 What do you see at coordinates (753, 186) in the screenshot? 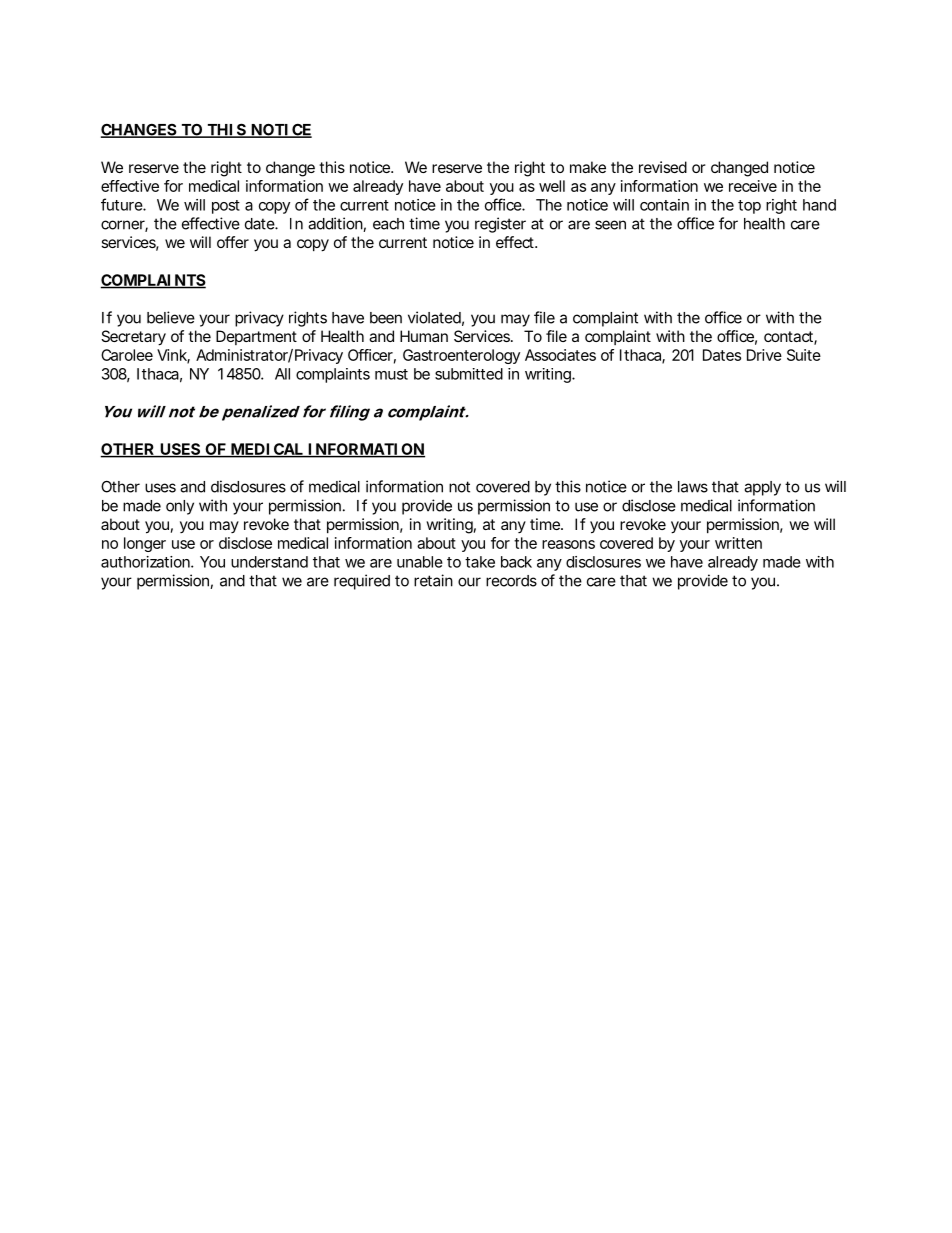
I see `receive` at bounding box center [753, 186].
